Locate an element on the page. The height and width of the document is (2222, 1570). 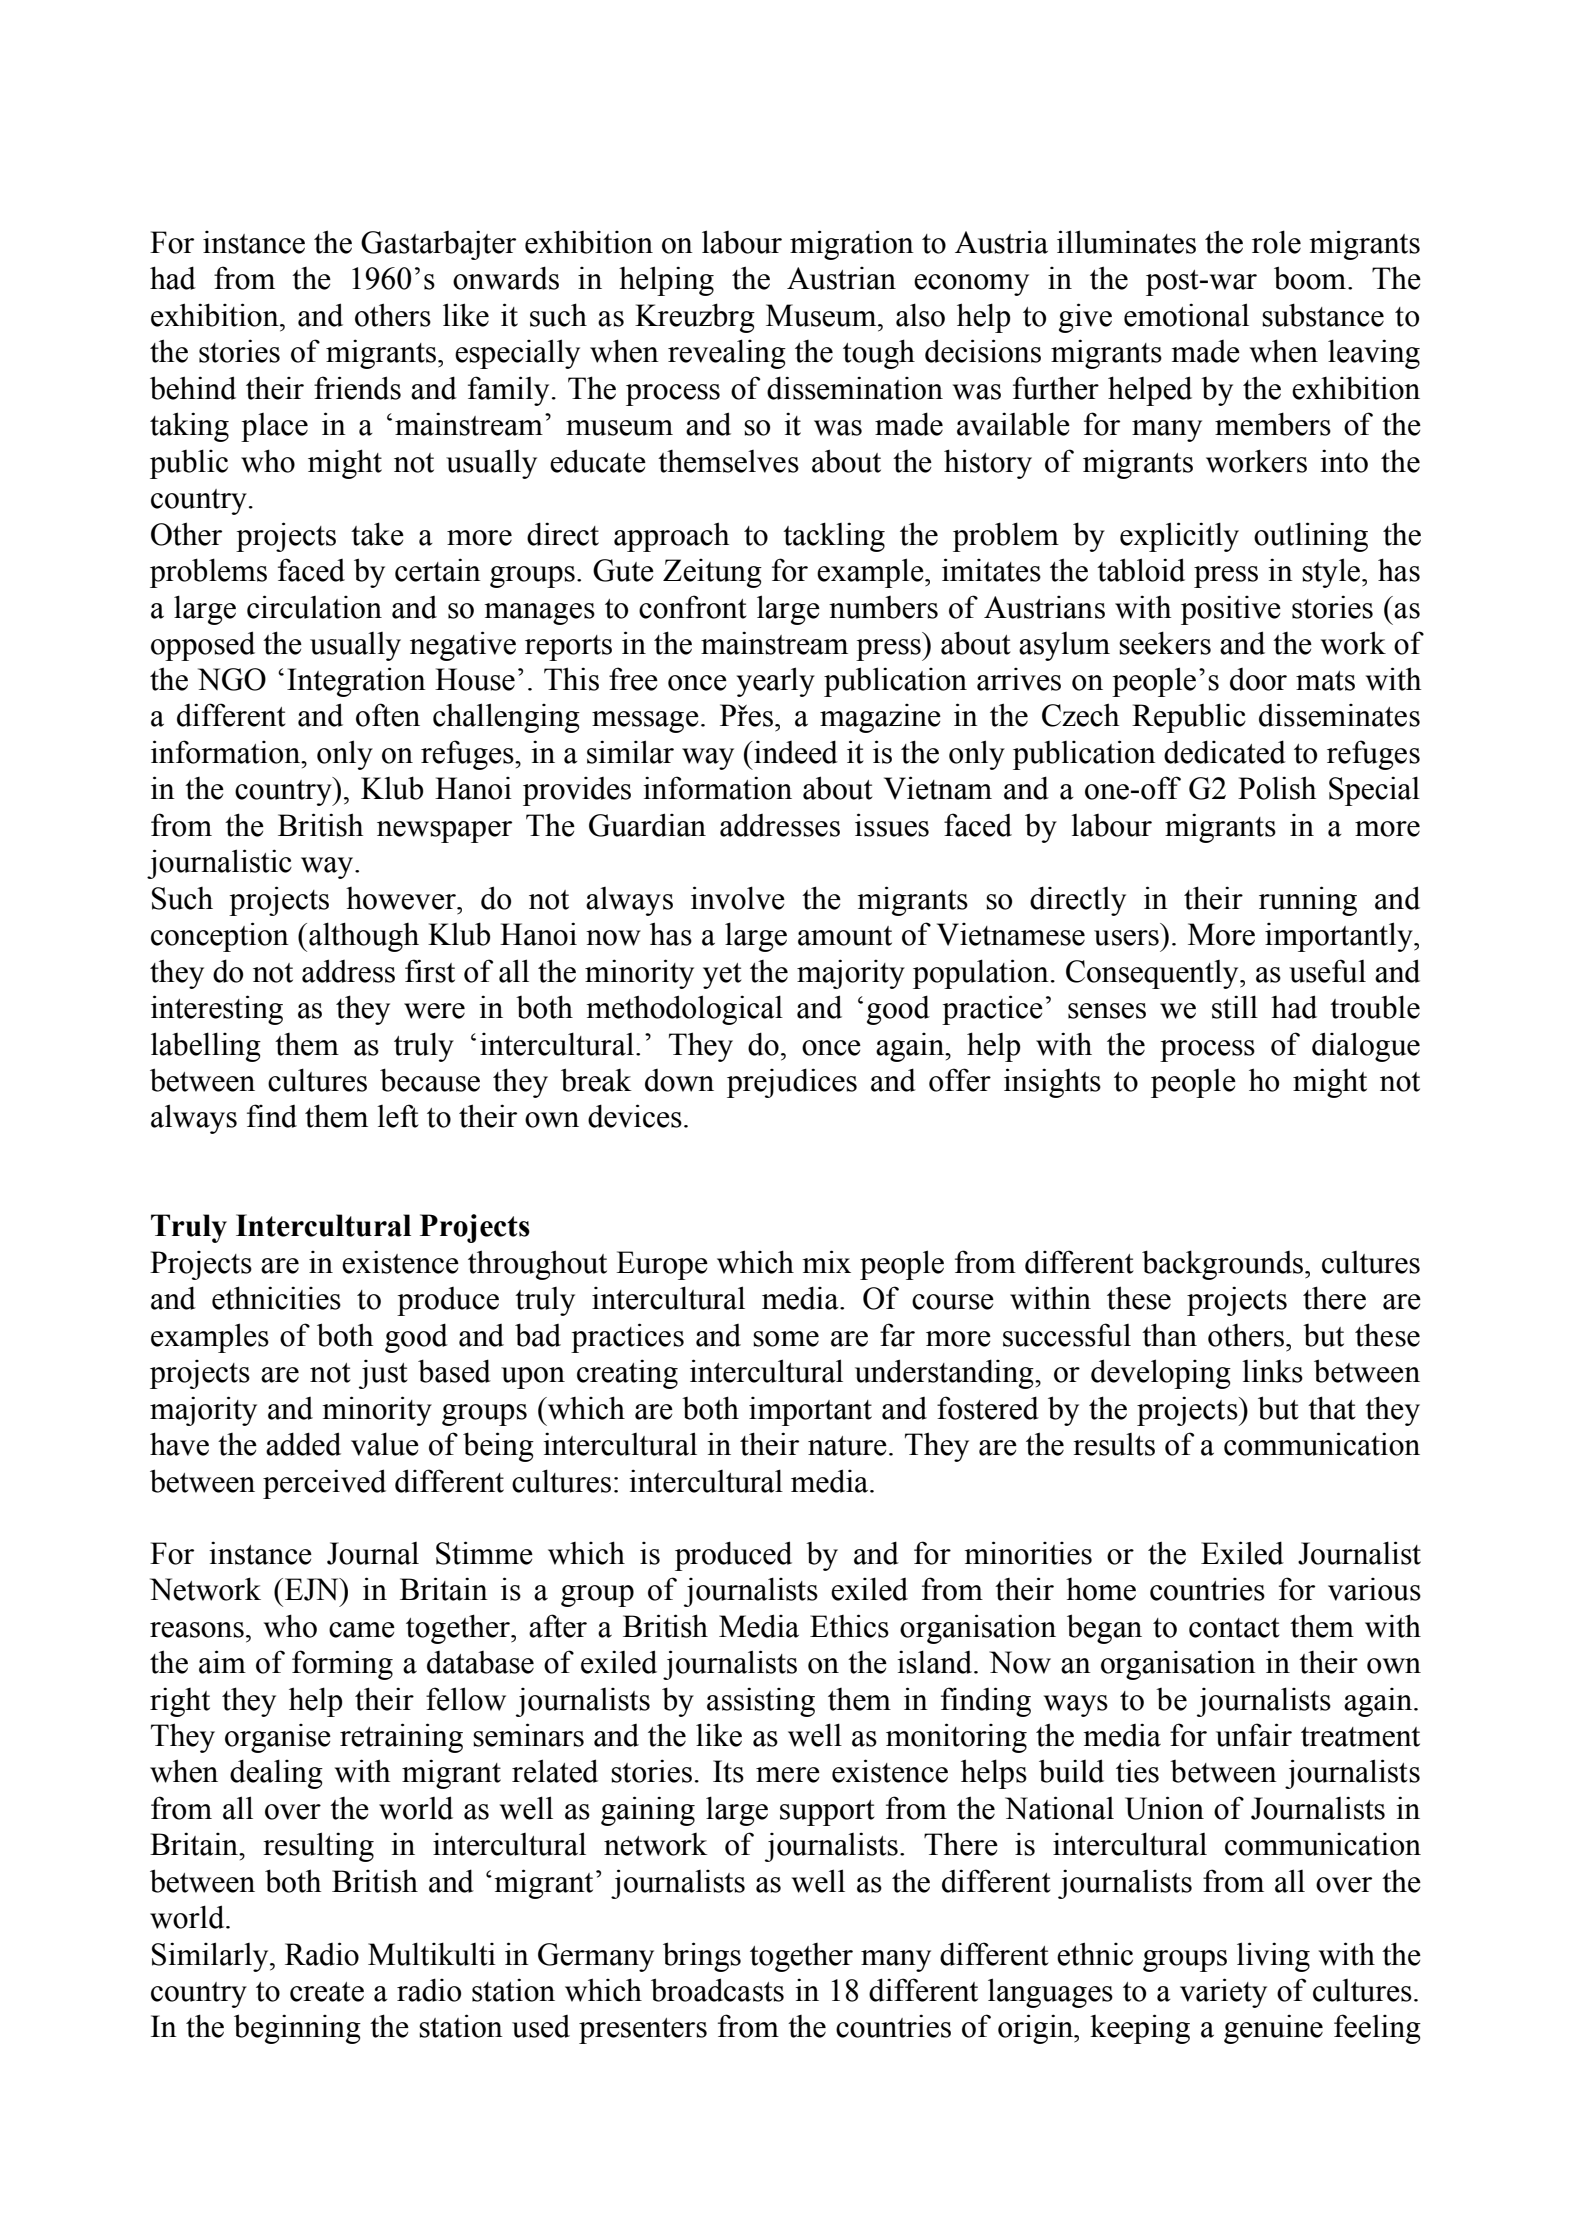
variety is located at coordinates (1223, 1993).
